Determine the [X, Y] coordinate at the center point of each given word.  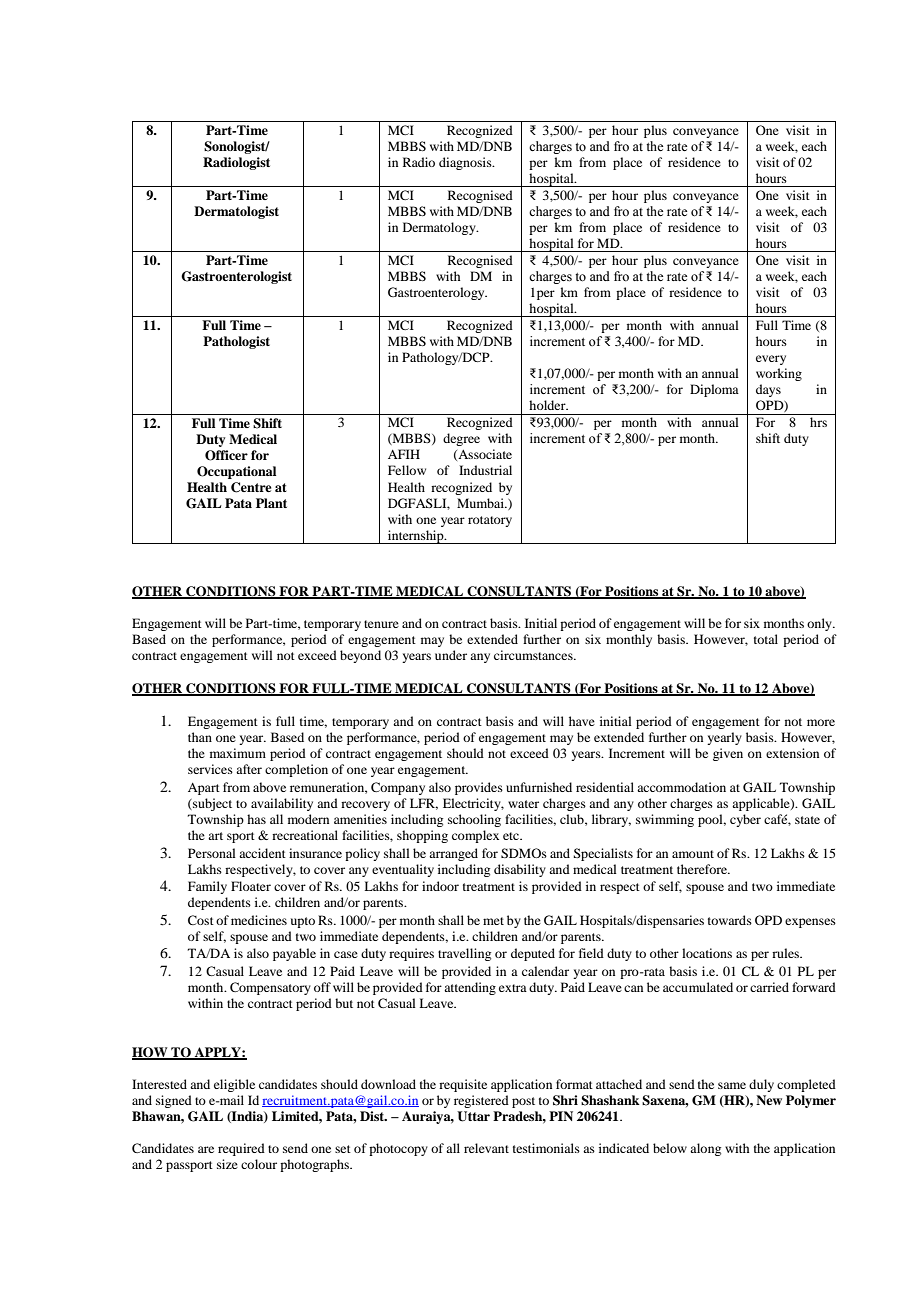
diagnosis [466, 163]
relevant [486, 1148]
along [705, 1149]
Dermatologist [236, 212]
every [771, 360]
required [241, 1149]
